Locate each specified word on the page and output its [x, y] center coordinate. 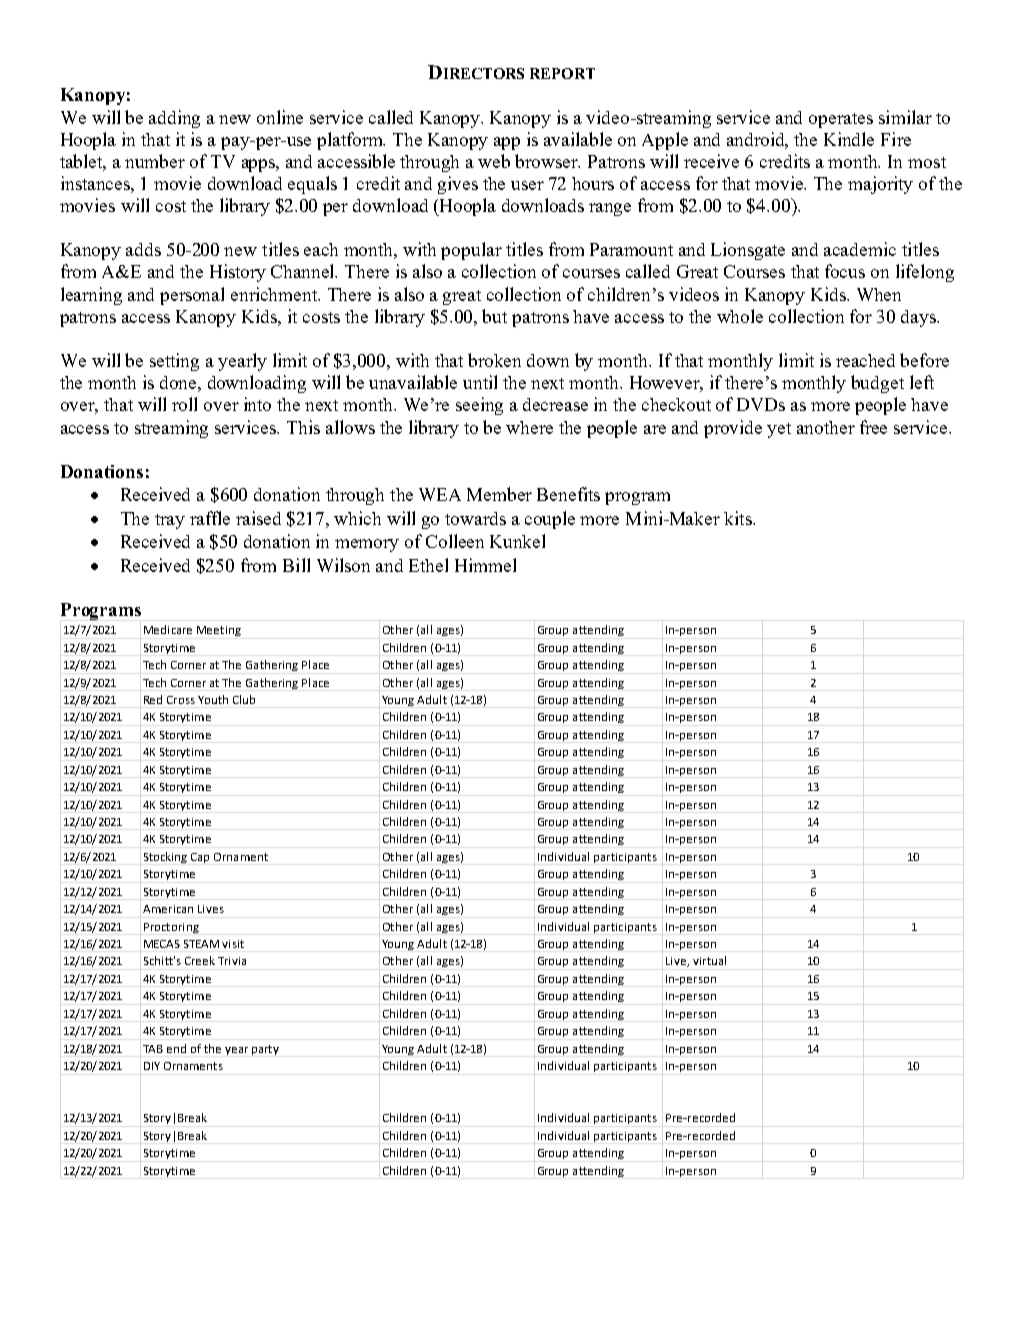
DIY [152, 1066]
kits [739, 518]
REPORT [562, 73]
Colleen [455, 541]
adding [174, 119]
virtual [709, 960]
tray [170, 521]
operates [841, 120]
